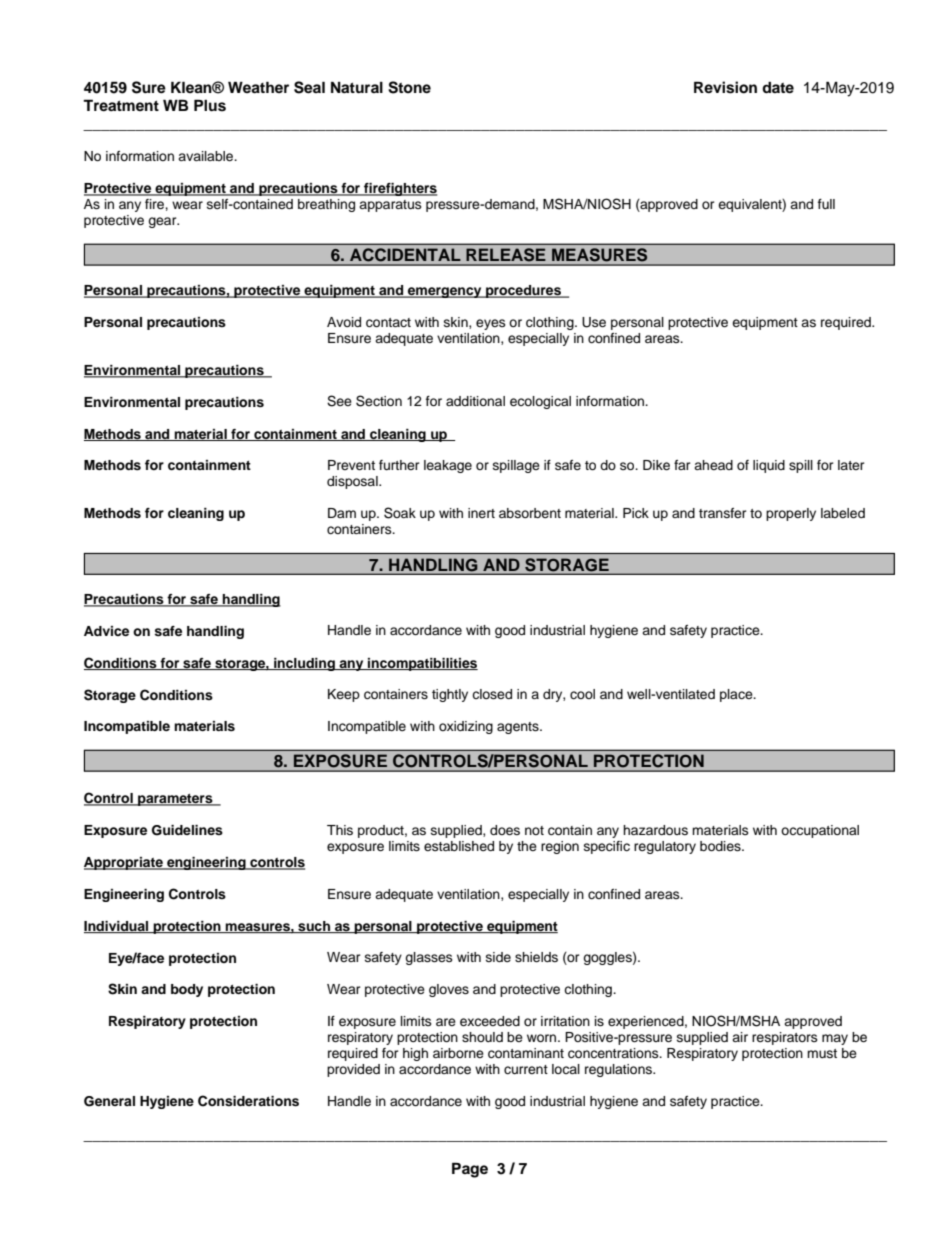 Image resolution: width=952 pixels, height=1233 pixels. What do you see at coordinates (778, 87) in the page?
I see `date` at bounding box center [778, 87].
